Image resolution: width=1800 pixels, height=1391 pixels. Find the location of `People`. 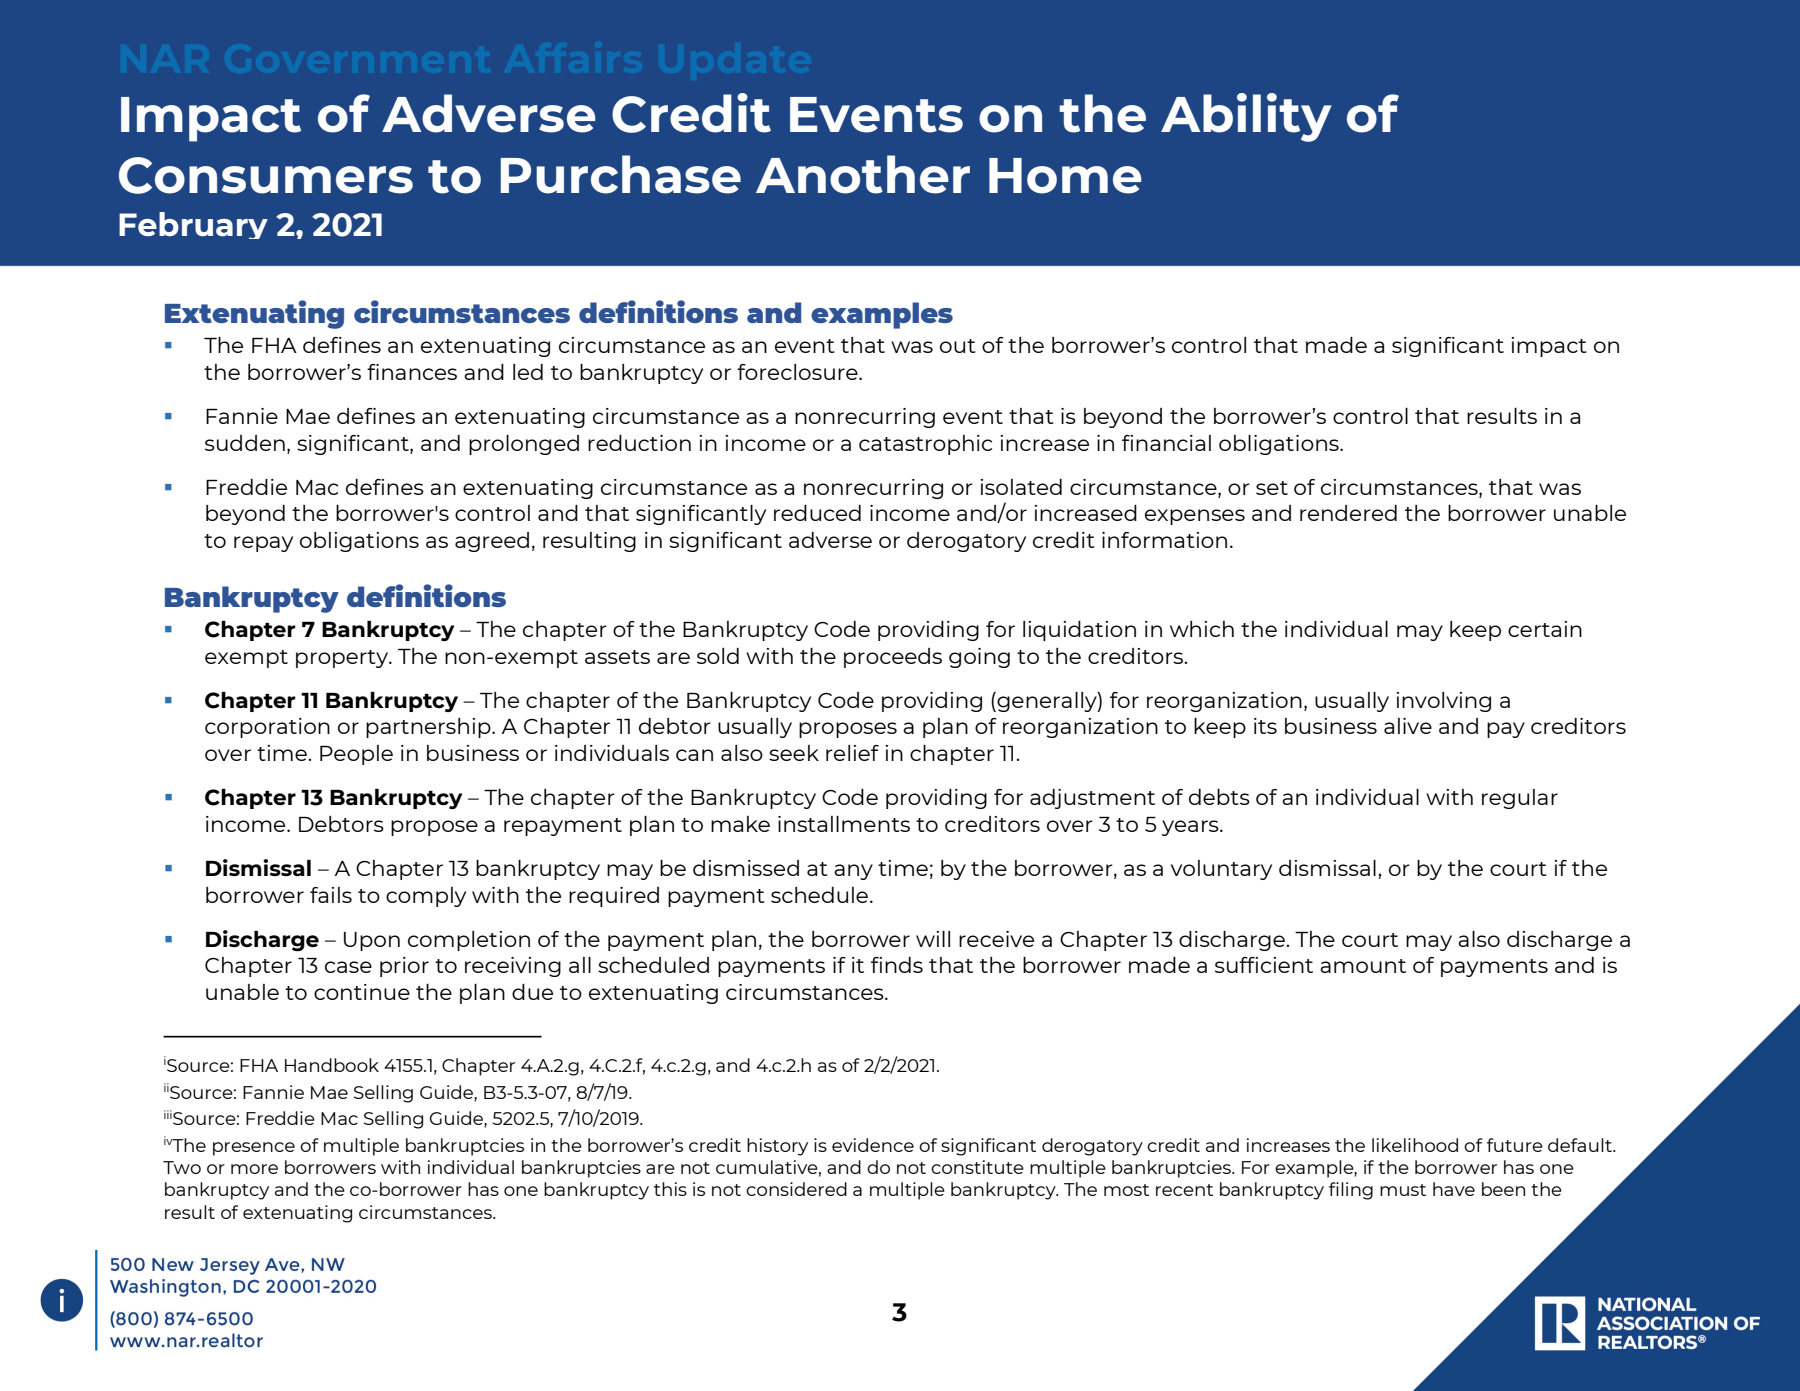

People is located at coordinates (356, 755).
